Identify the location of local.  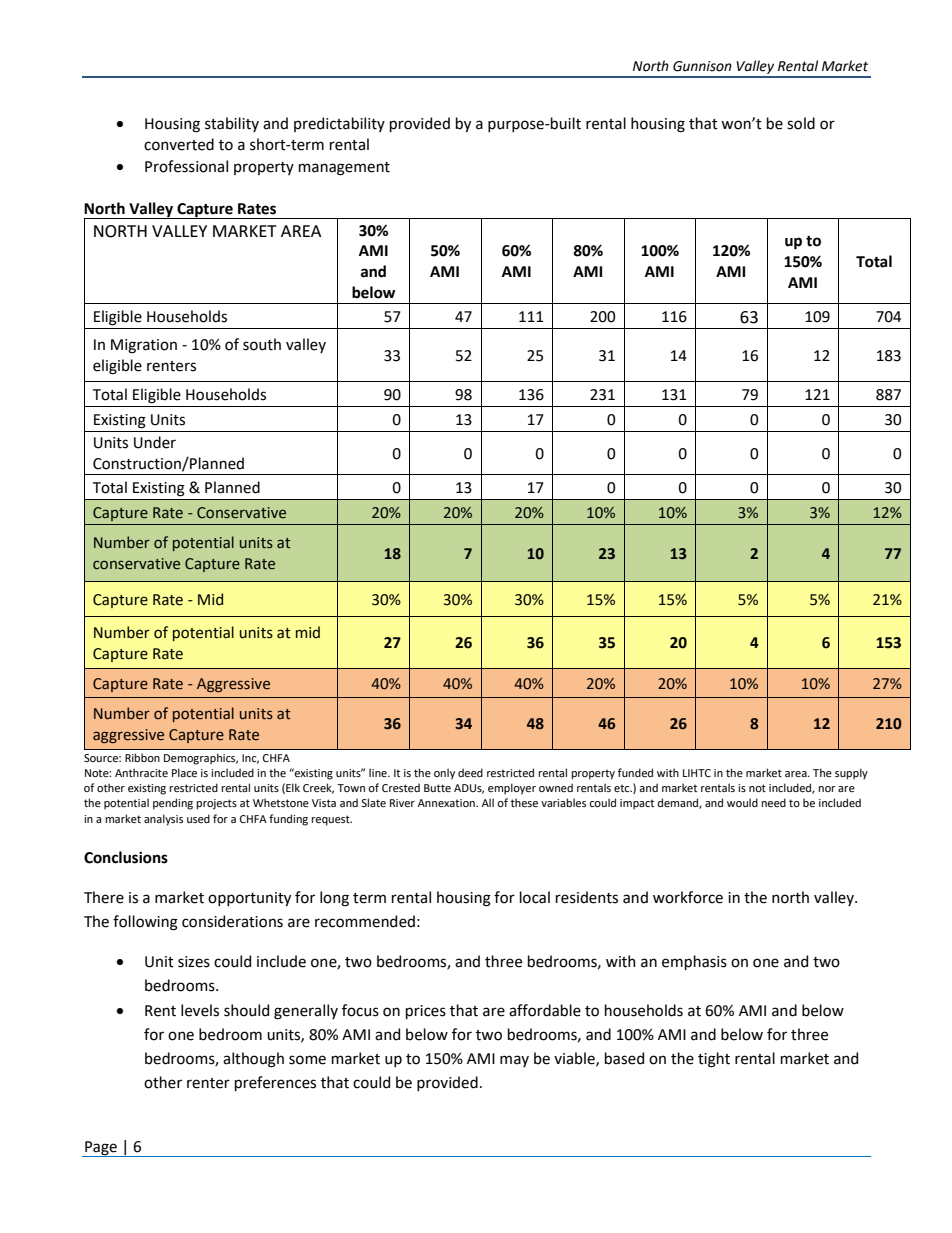
(535, 897).
